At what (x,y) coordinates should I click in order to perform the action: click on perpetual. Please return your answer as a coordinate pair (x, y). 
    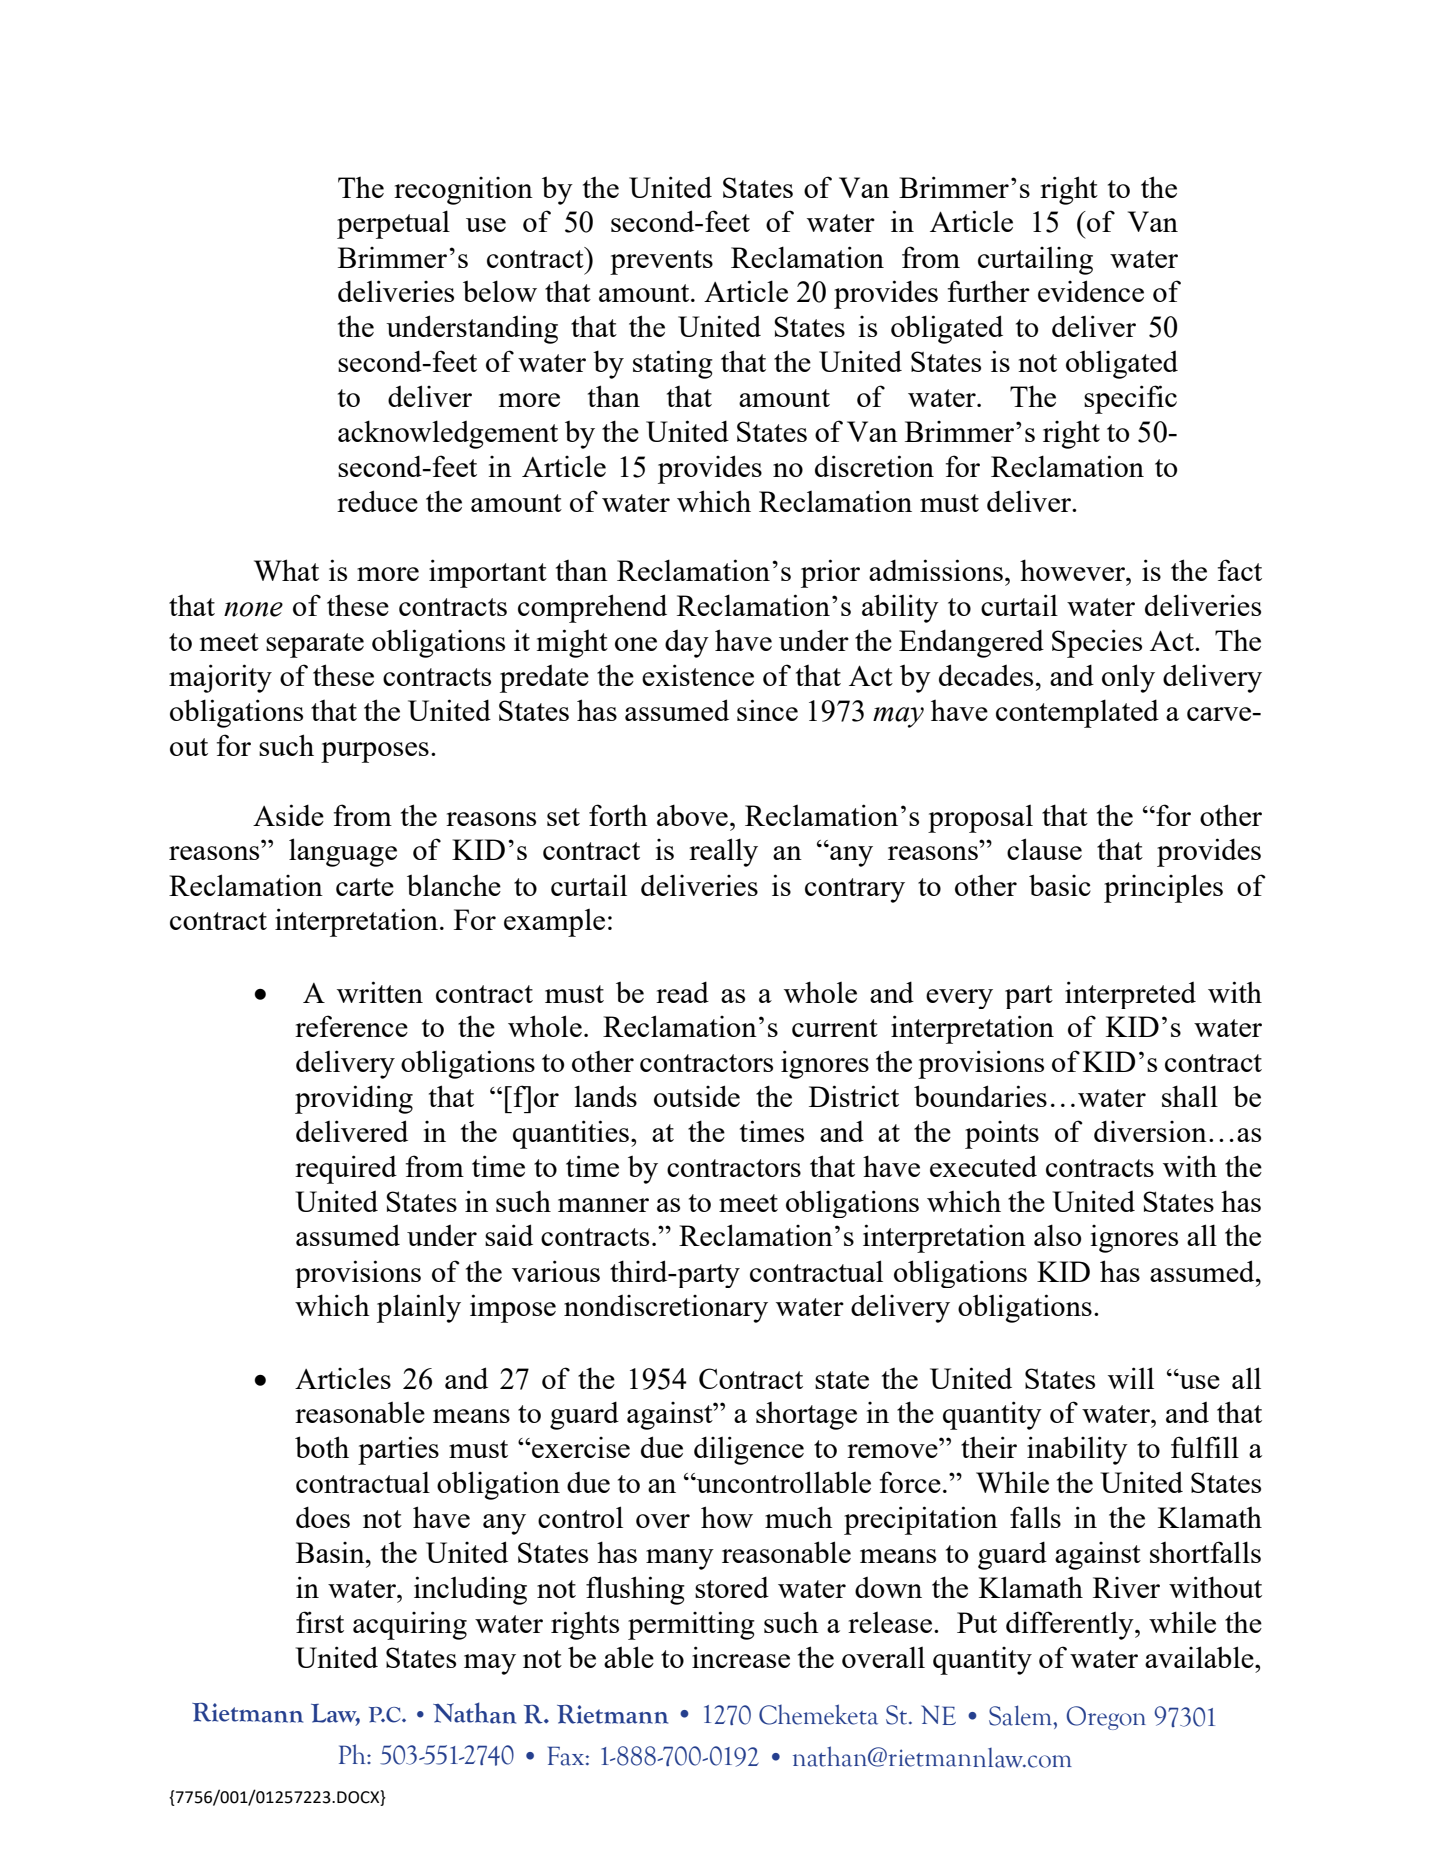
    Looking at the image, I should click on (393, 224).
